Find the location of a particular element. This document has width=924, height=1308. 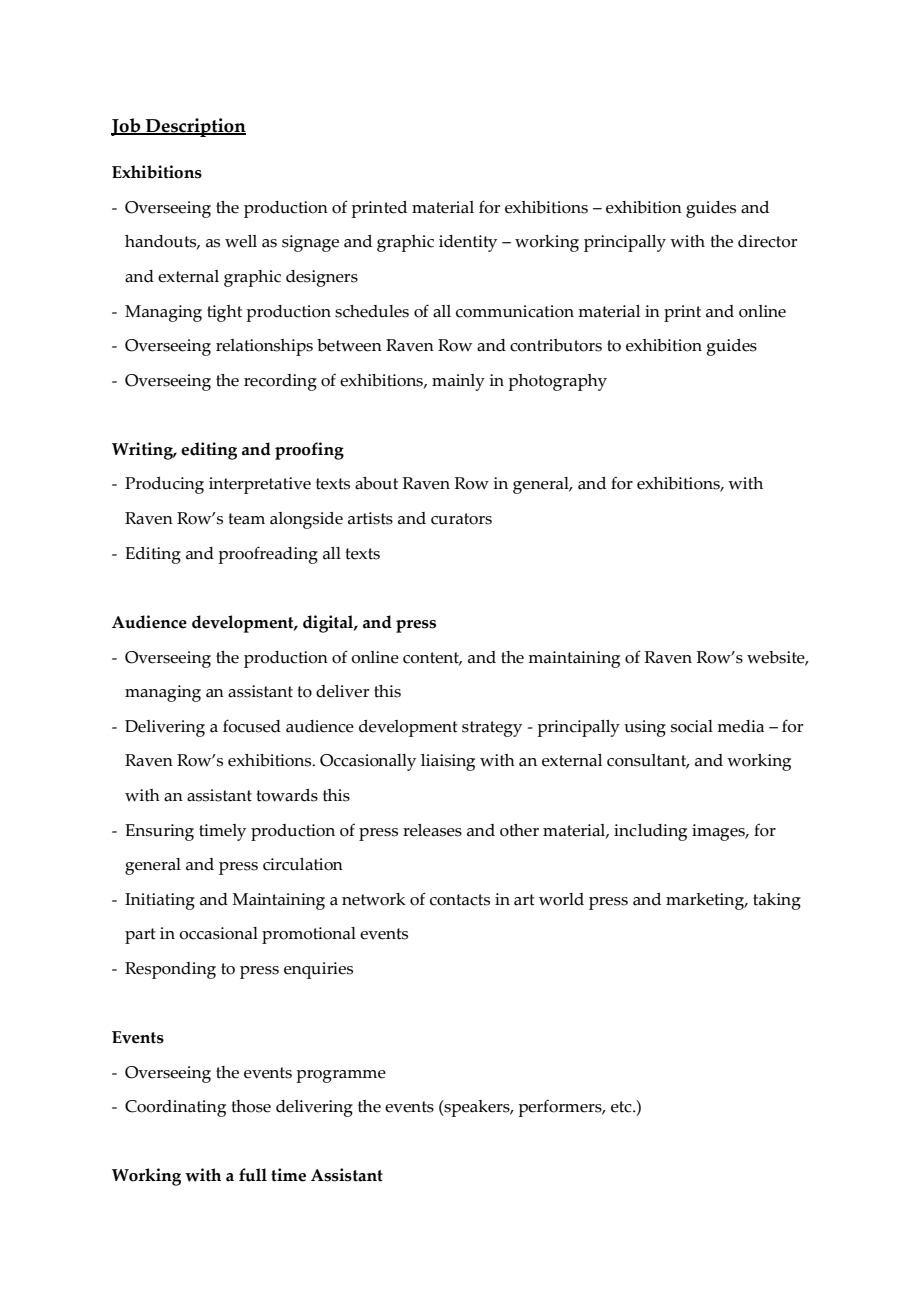

contacts is located at coordinates (460, 900).
